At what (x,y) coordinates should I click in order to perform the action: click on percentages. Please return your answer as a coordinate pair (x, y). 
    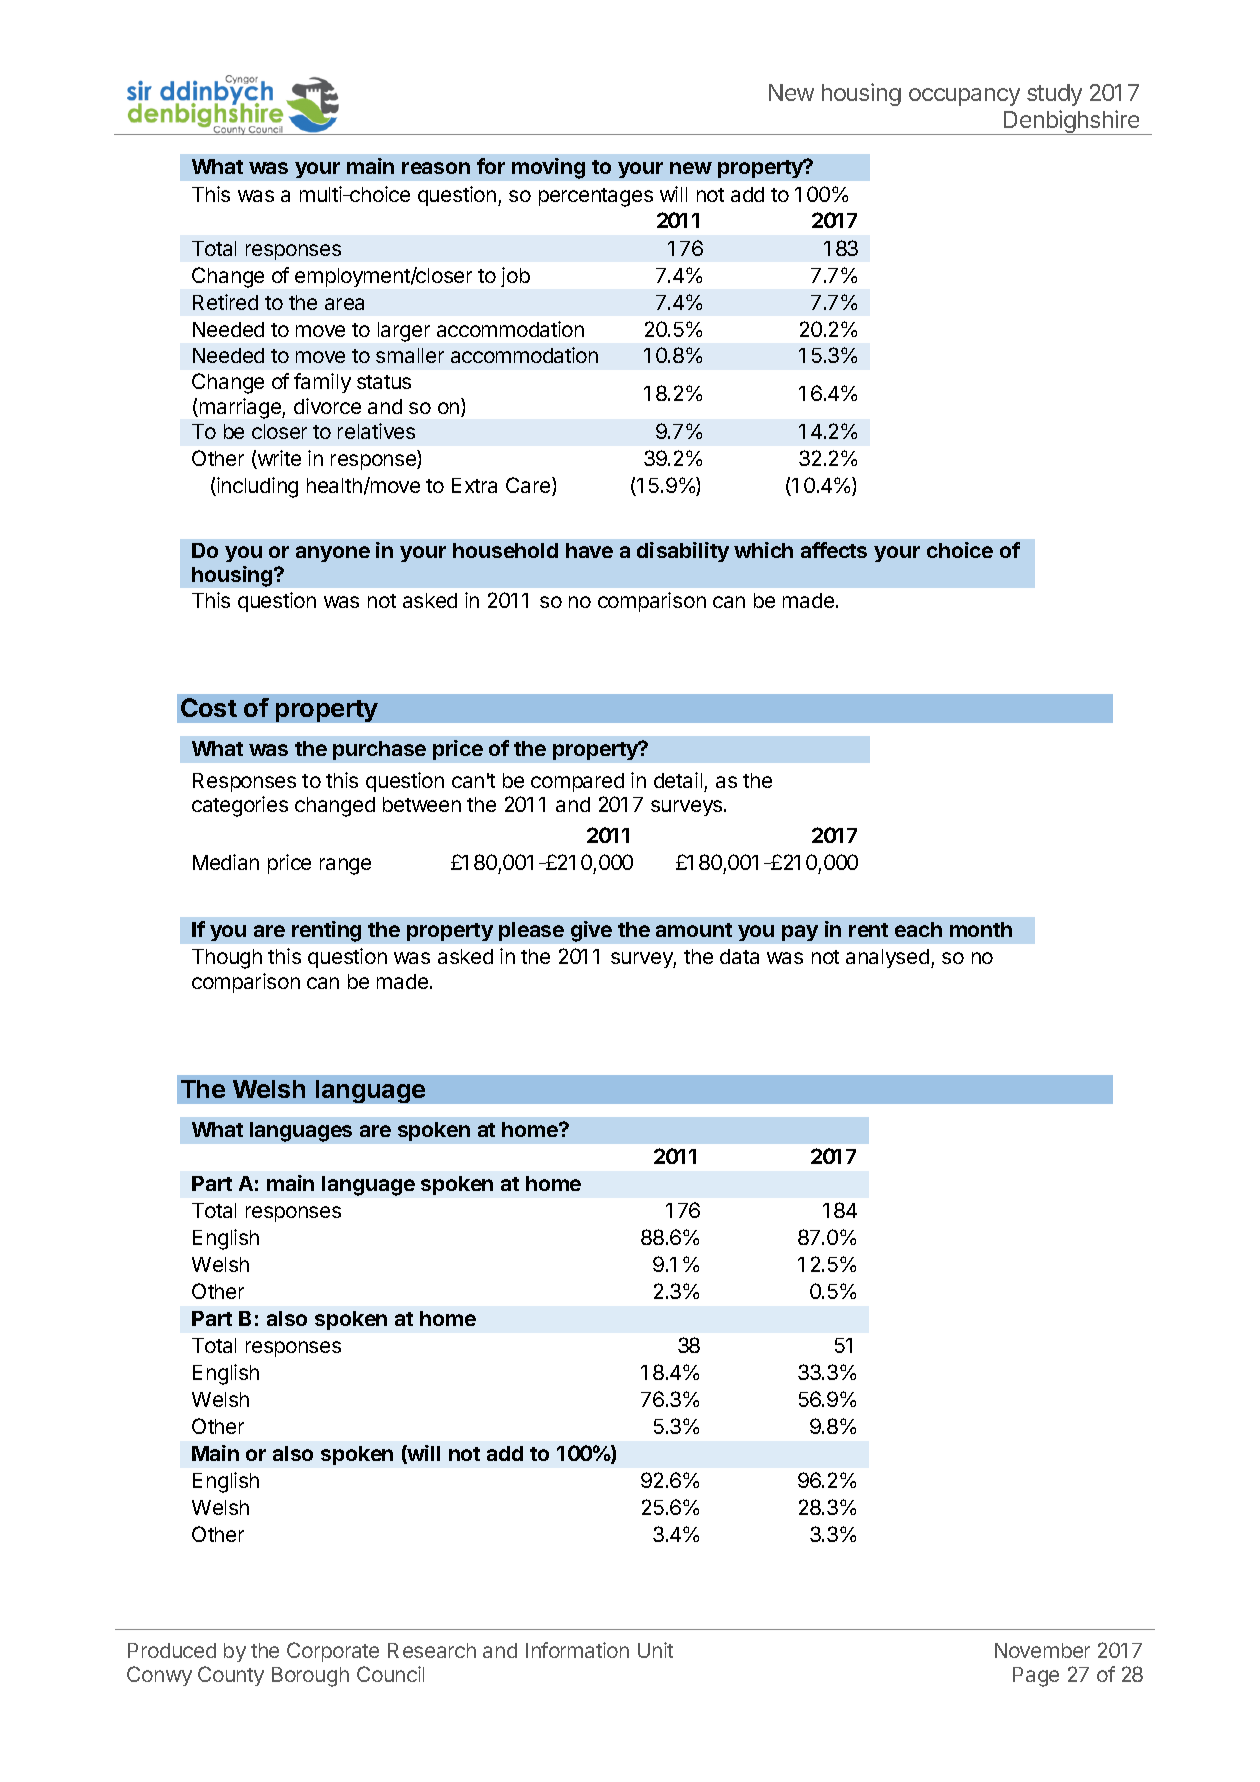
    Looking at the image, I should click on (596, 197).
